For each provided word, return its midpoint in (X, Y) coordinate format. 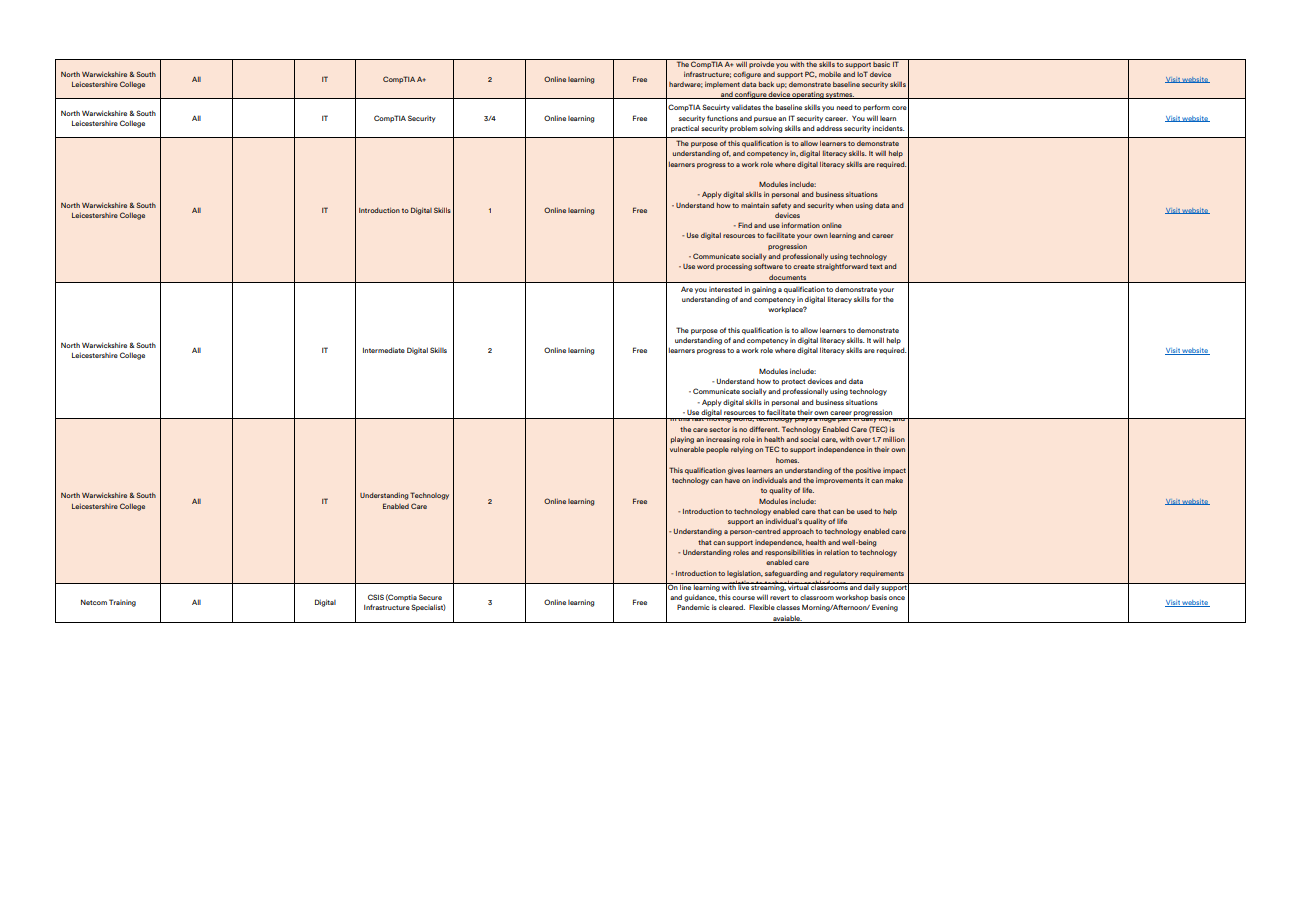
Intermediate (384, 350)
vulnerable (687, 449)
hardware (686, 85)
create (804, 266)
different (764, 429)
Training (122, 603)
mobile (830, 74)
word (705, 266)
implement (722, 85)
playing (682, 440)
